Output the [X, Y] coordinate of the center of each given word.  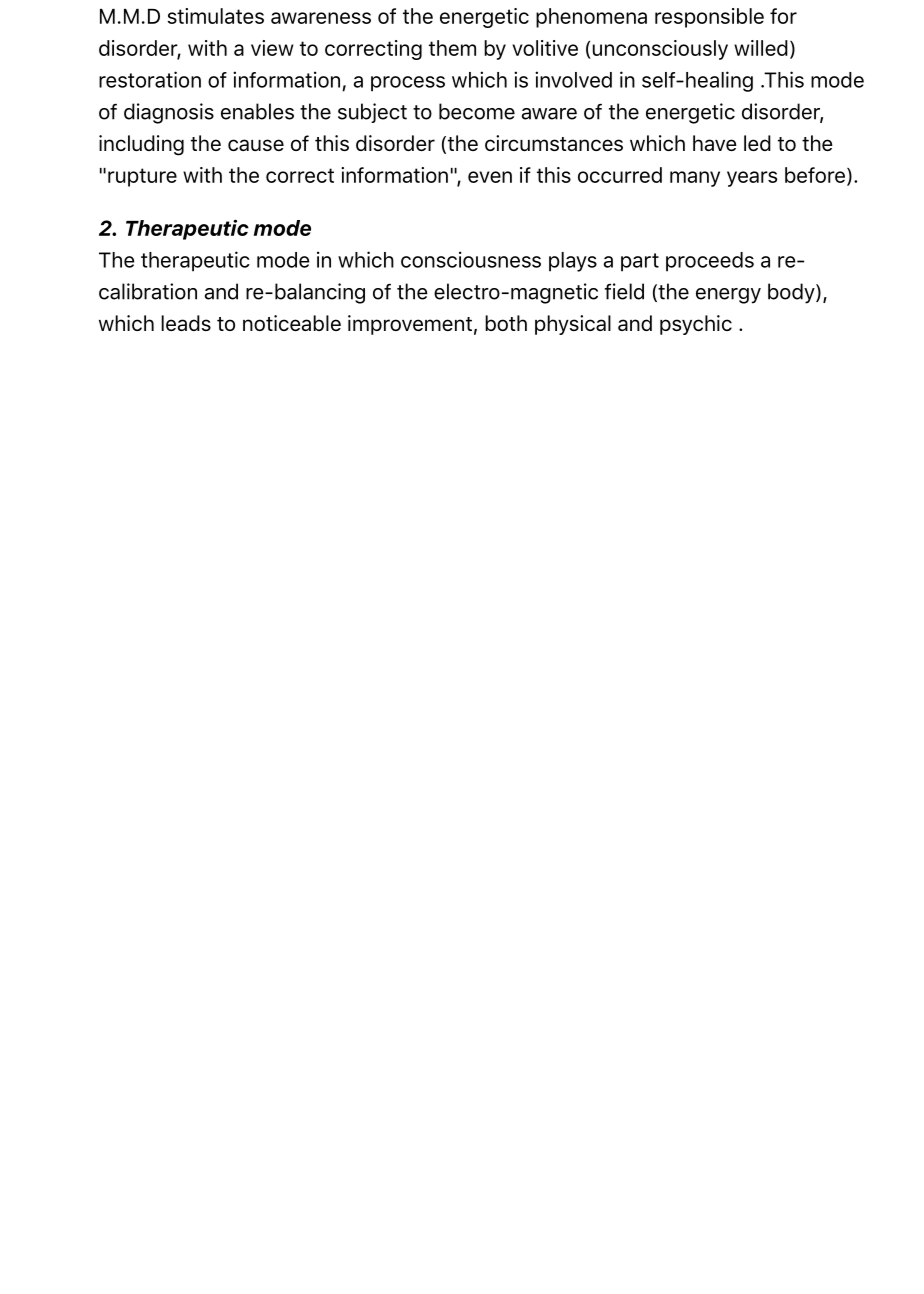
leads [186, 323]
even [490, 177]
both [506, 323]
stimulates [216, 16]
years [752, 179]
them [452, 48]
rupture [142, 177]
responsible [709, 18]
